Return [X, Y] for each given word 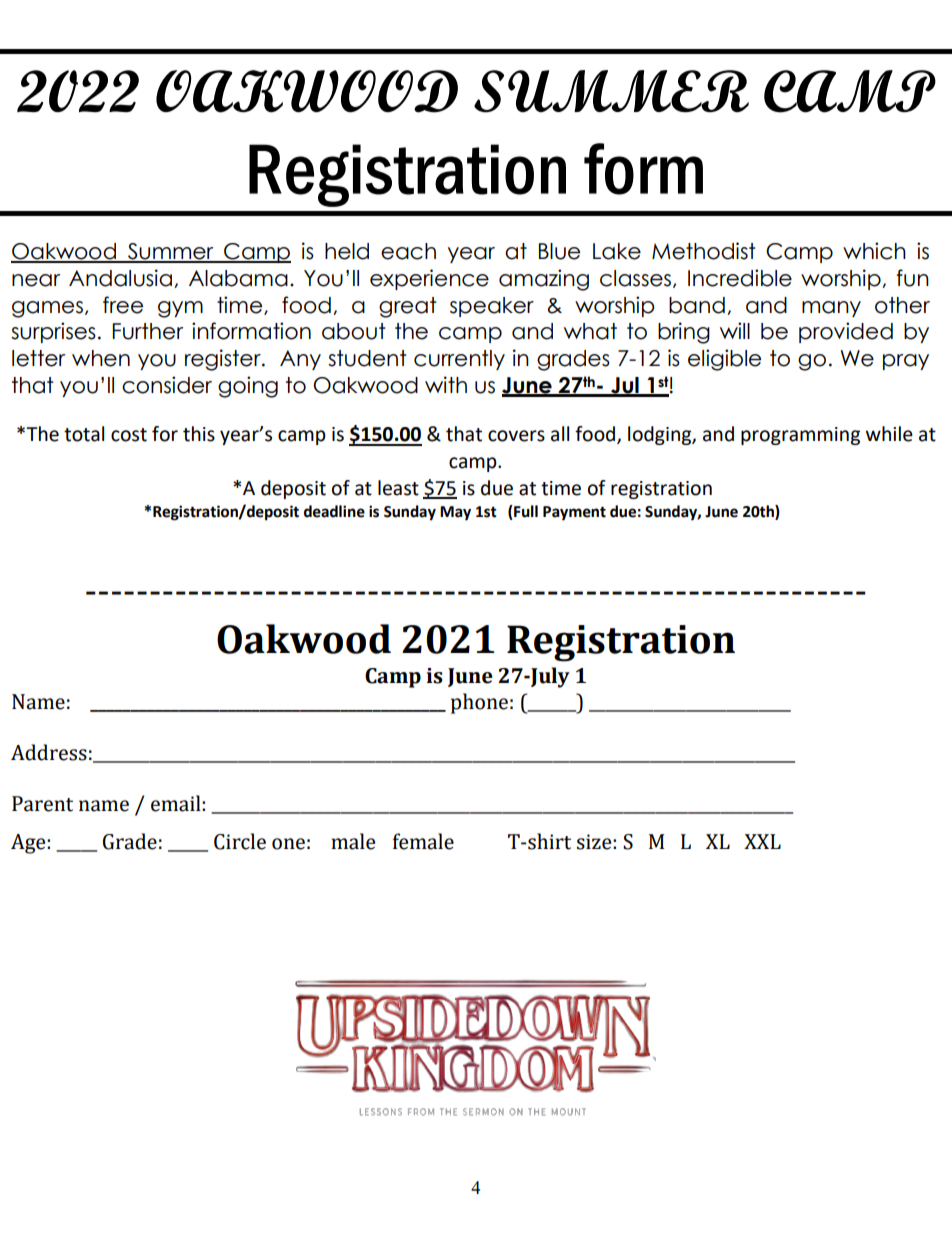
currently [459, 360]
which [874, 251]
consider [167, 385]
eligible [724, 360]
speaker [492, 307]
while [889, 434]
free [123, 305]
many [831, 309]
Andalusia [120, 278]
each [408, 251]
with [446, 384]
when [101, 358]
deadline [334, 511]
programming [800, 436]
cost [129, 435]
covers [516, 436]
